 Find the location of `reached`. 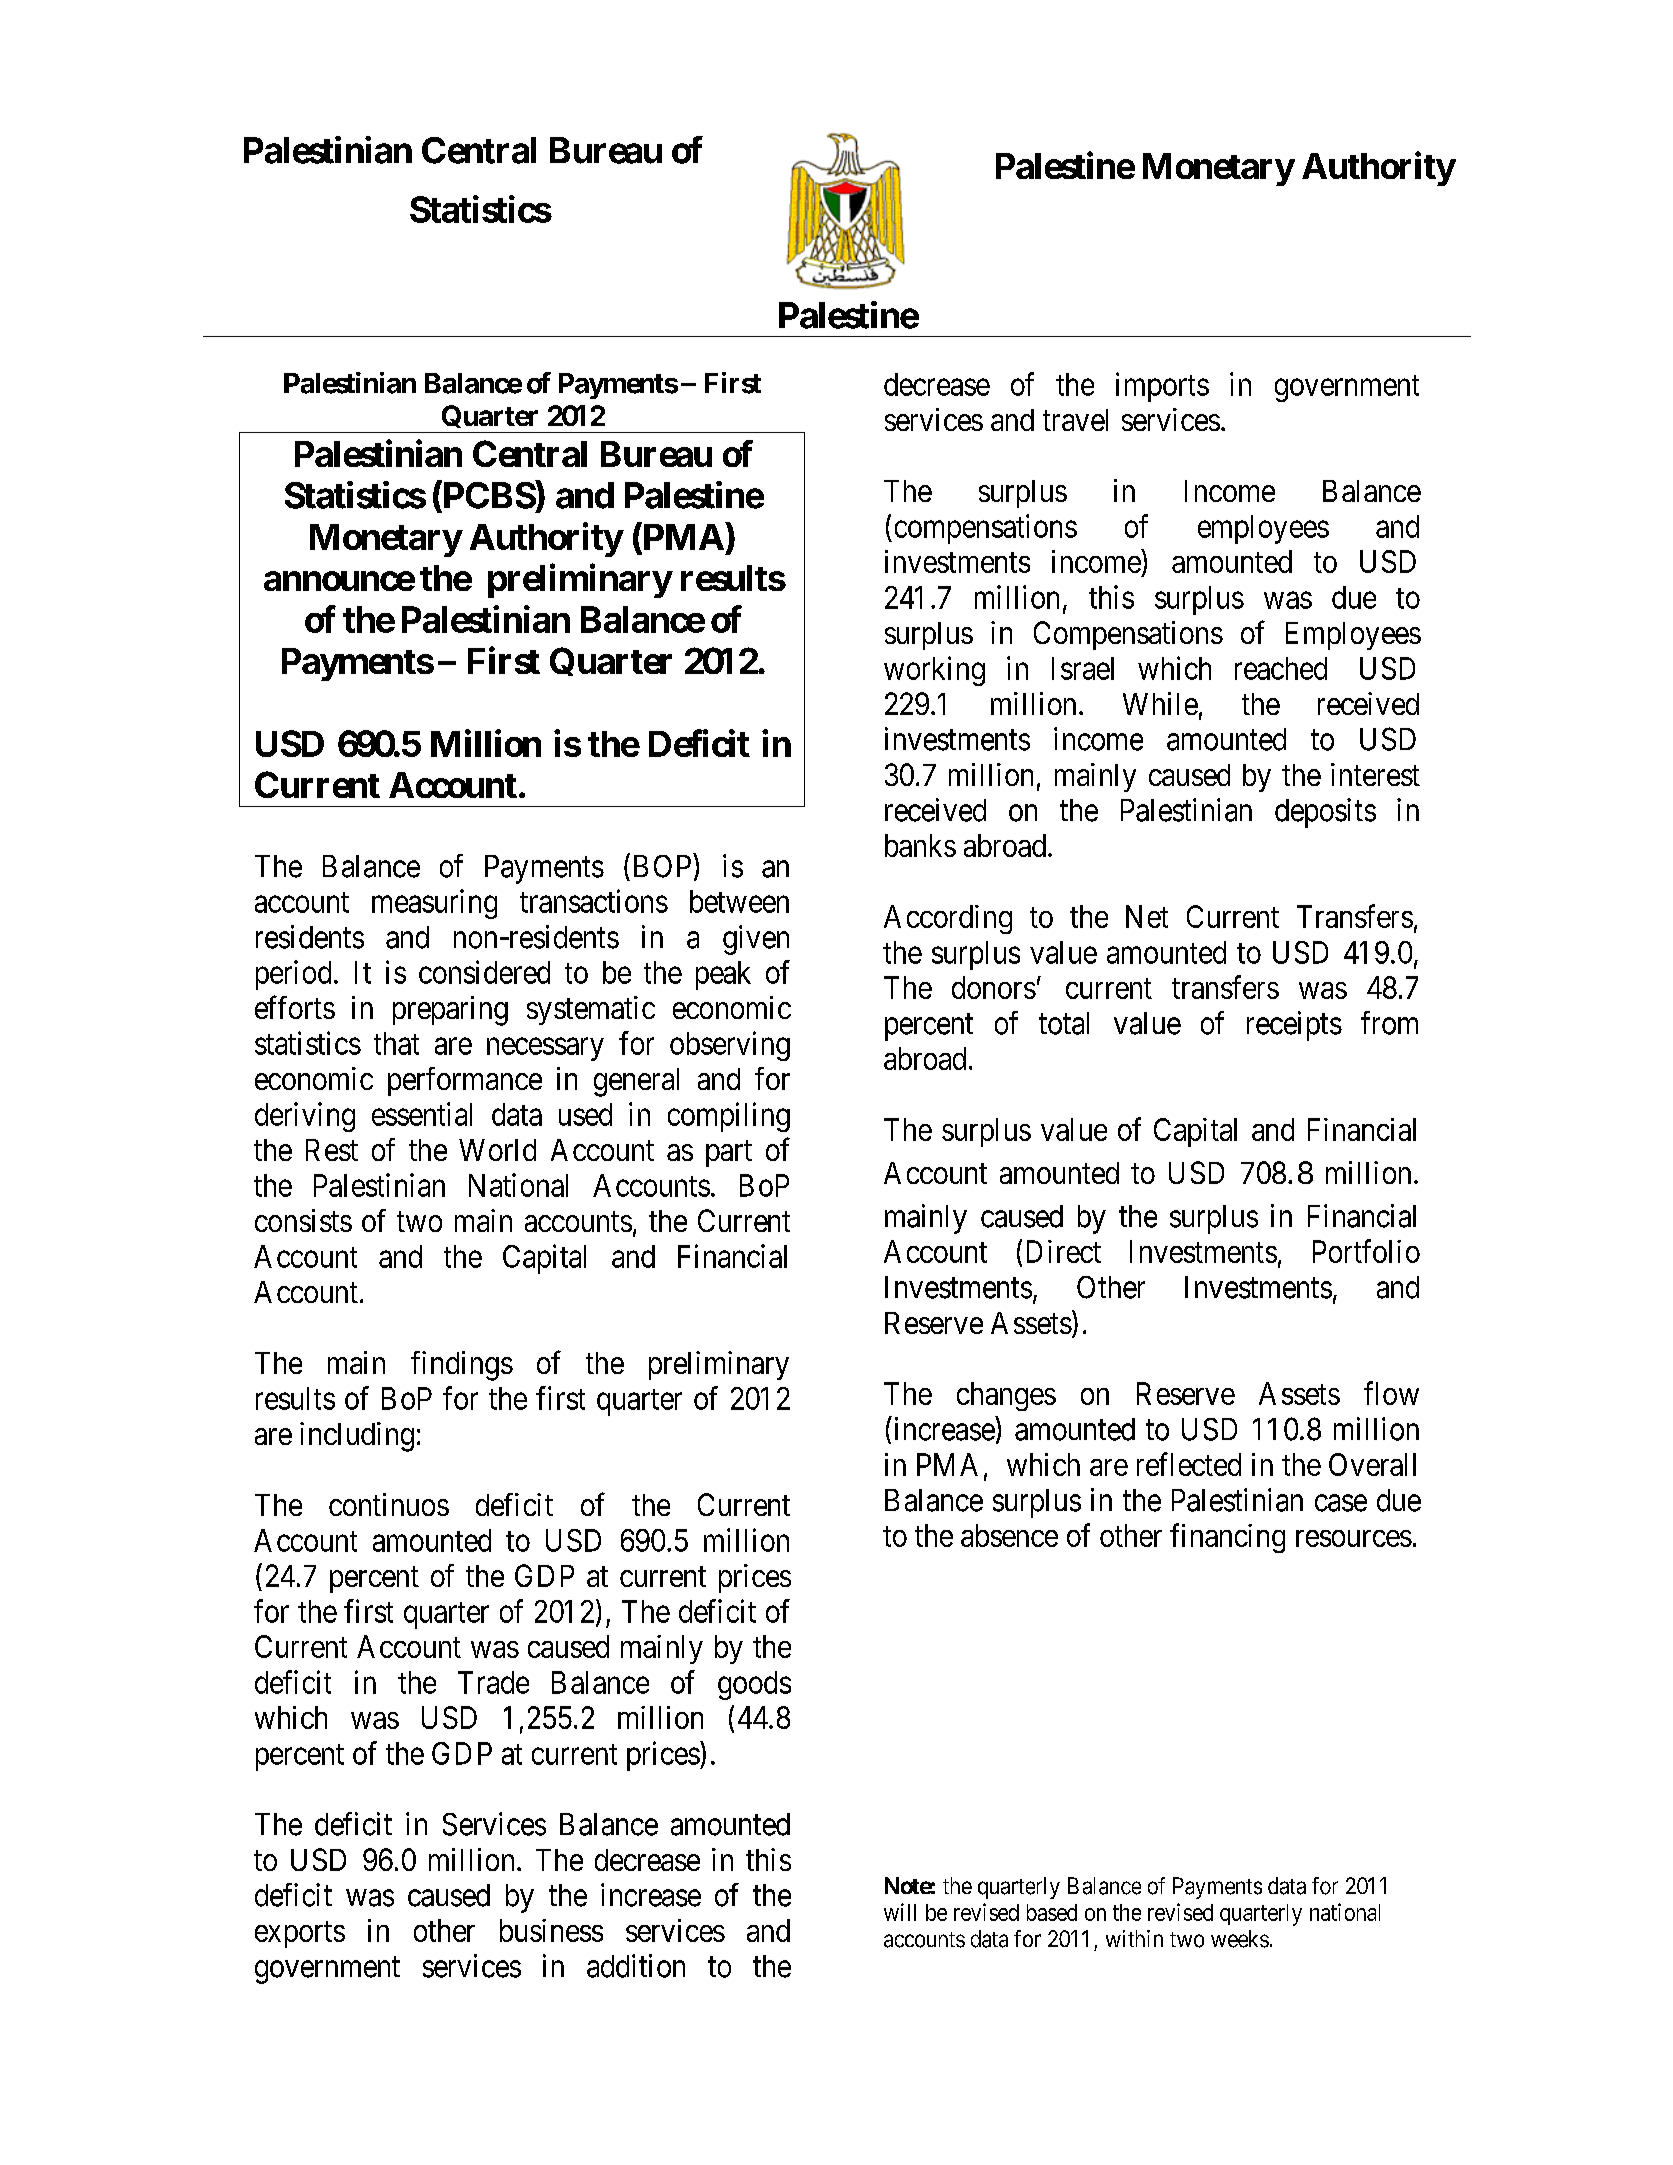

reached is located at coordinates (1281, 668).
